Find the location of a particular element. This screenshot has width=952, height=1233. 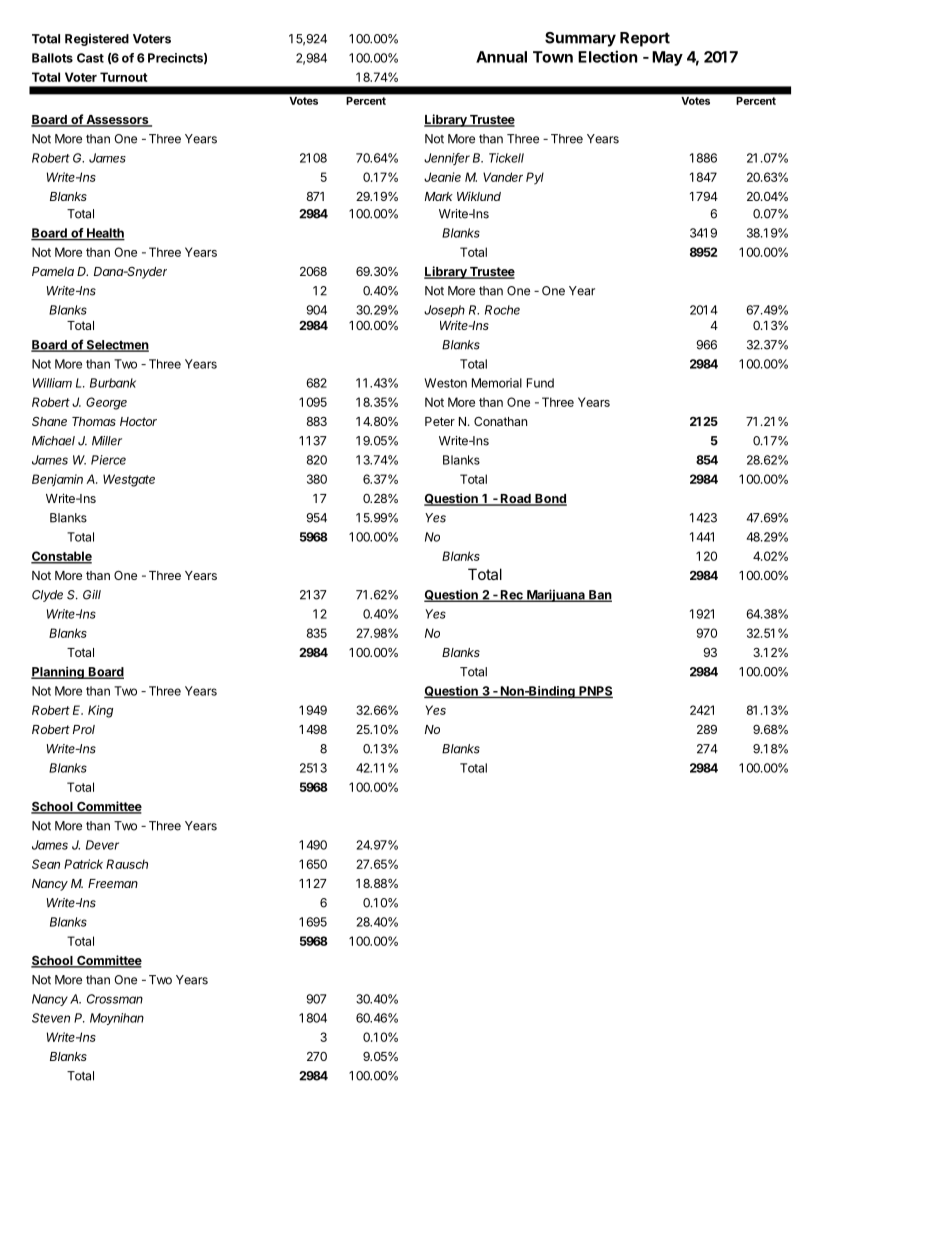

Peter is located at coordinates (440, 421).
